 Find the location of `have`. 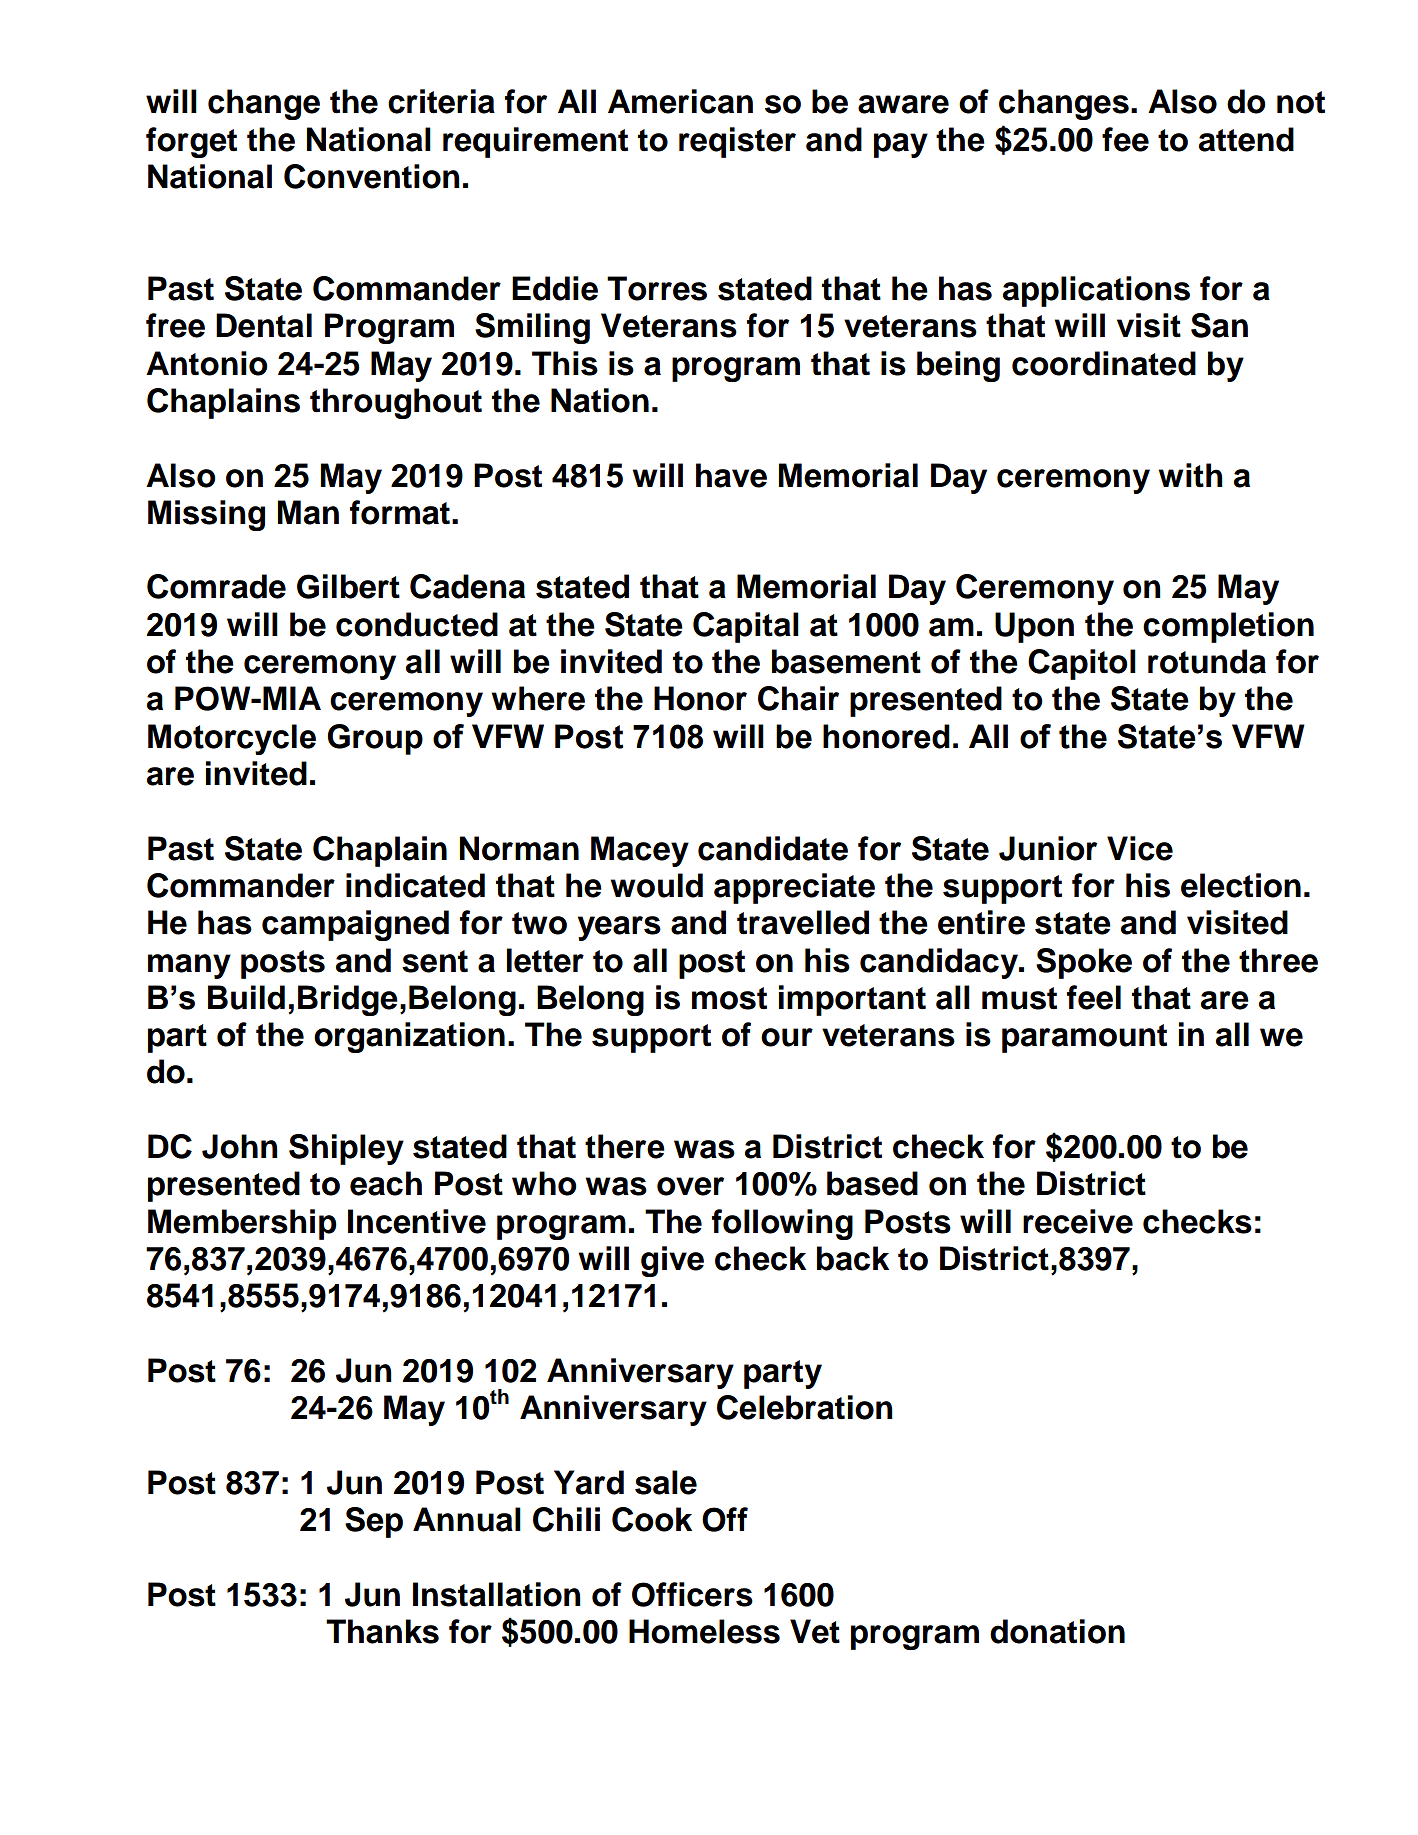

have is located at coordinates (731, 475).
